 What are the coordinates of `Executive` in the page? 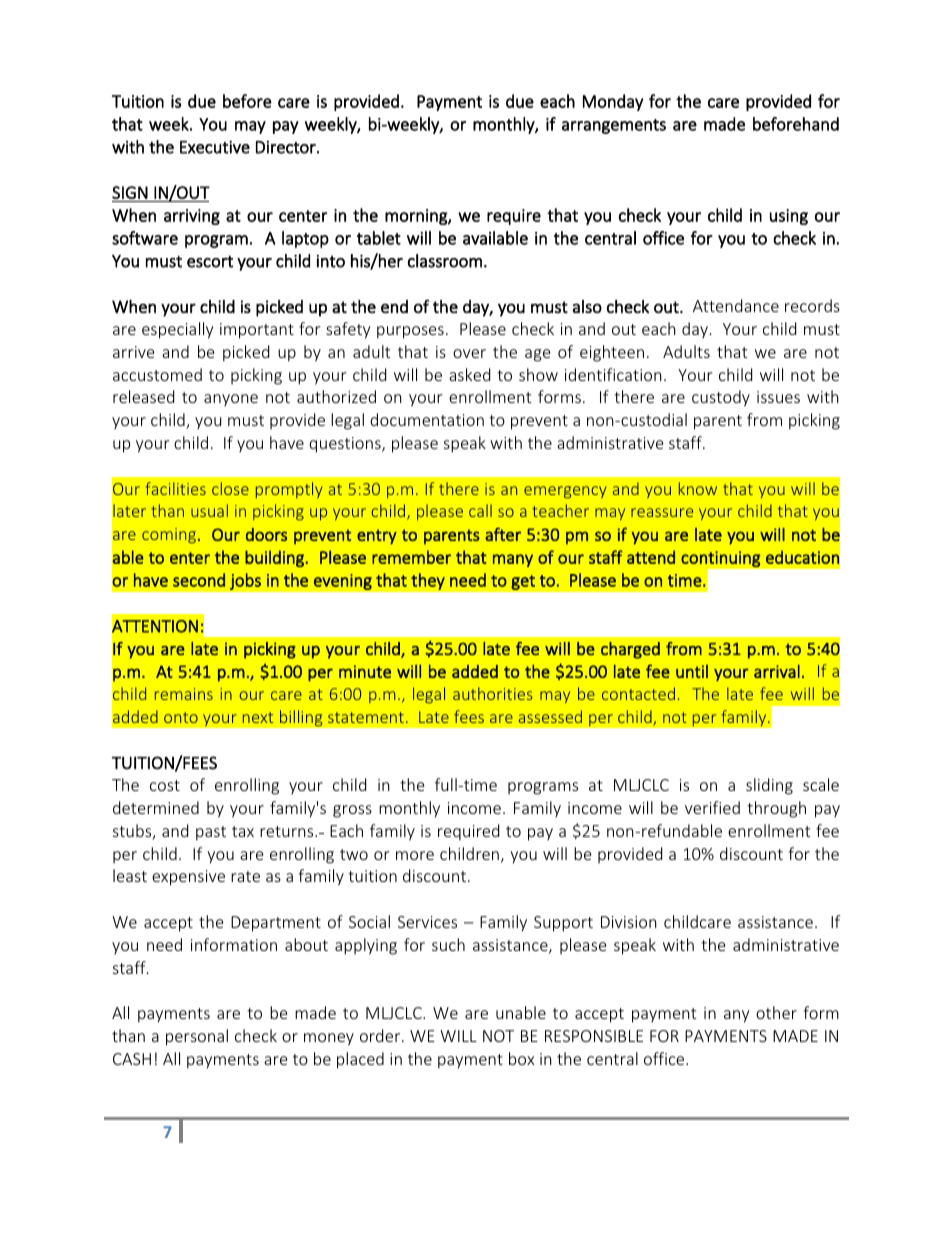 It's located at (215, 147).
